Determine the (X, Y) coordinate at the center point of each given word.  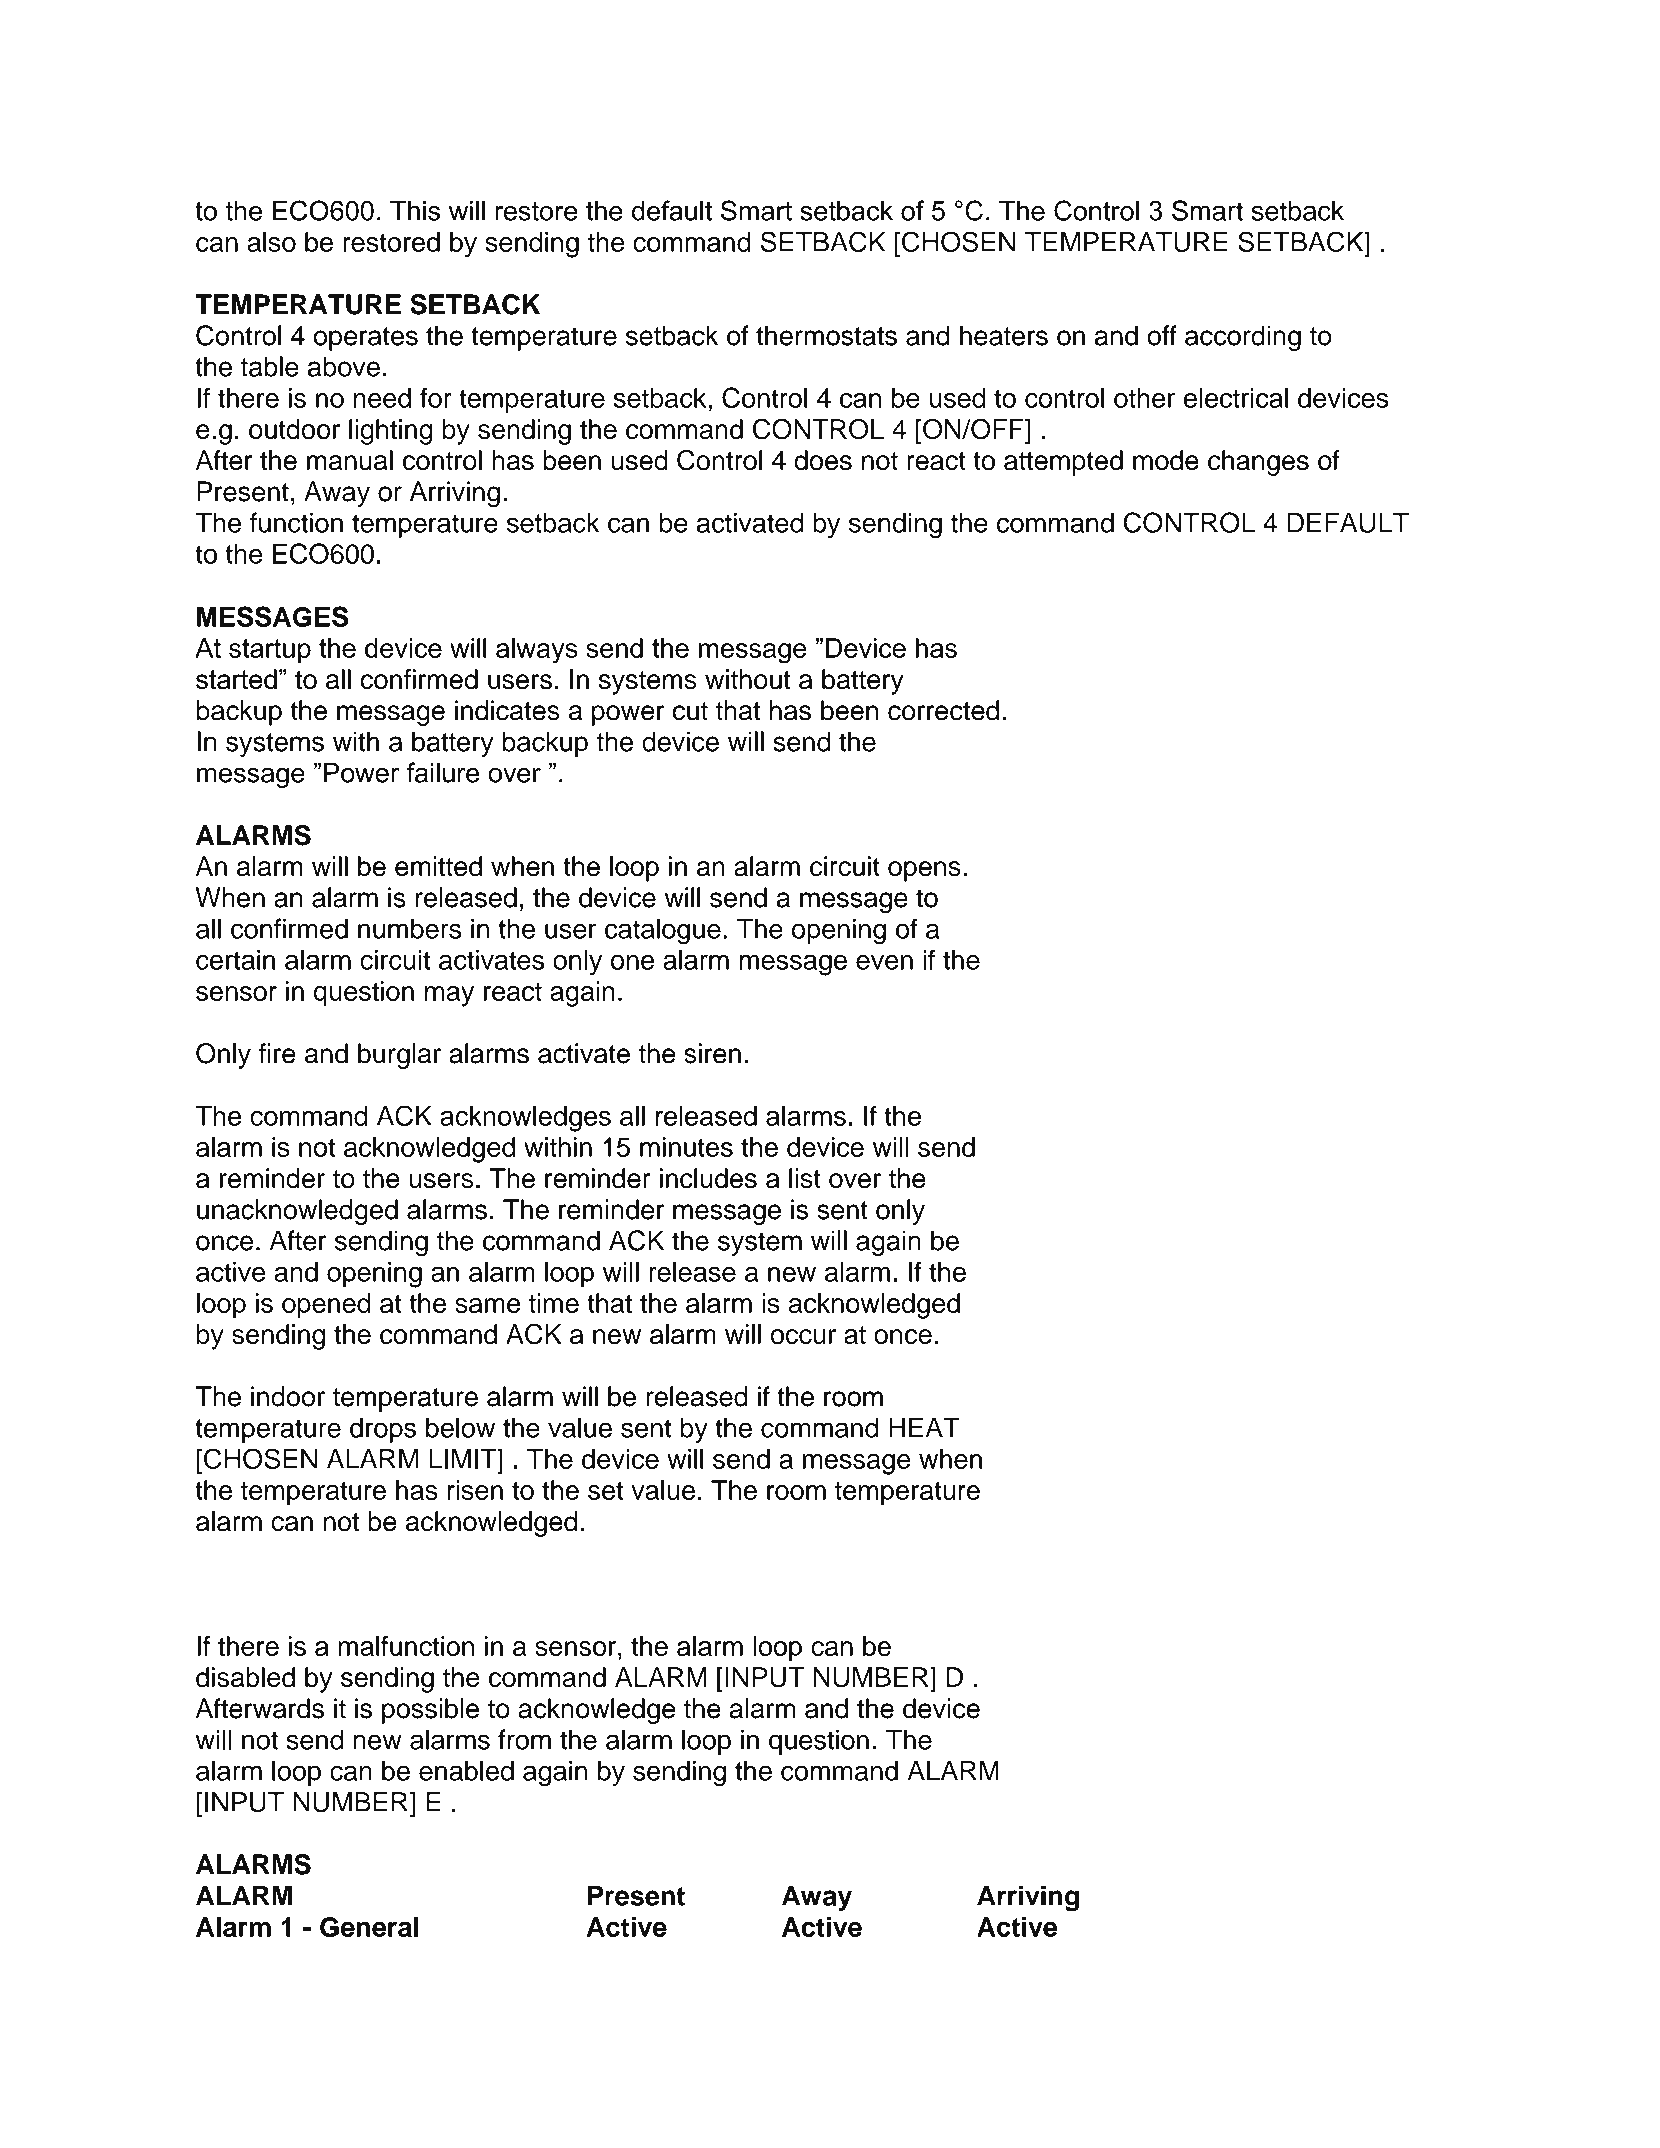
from (524, 1739)
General (369, 1927)
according (1243, 338)
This (415, 211)
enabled (466, 1770)
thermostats (826, 335)
